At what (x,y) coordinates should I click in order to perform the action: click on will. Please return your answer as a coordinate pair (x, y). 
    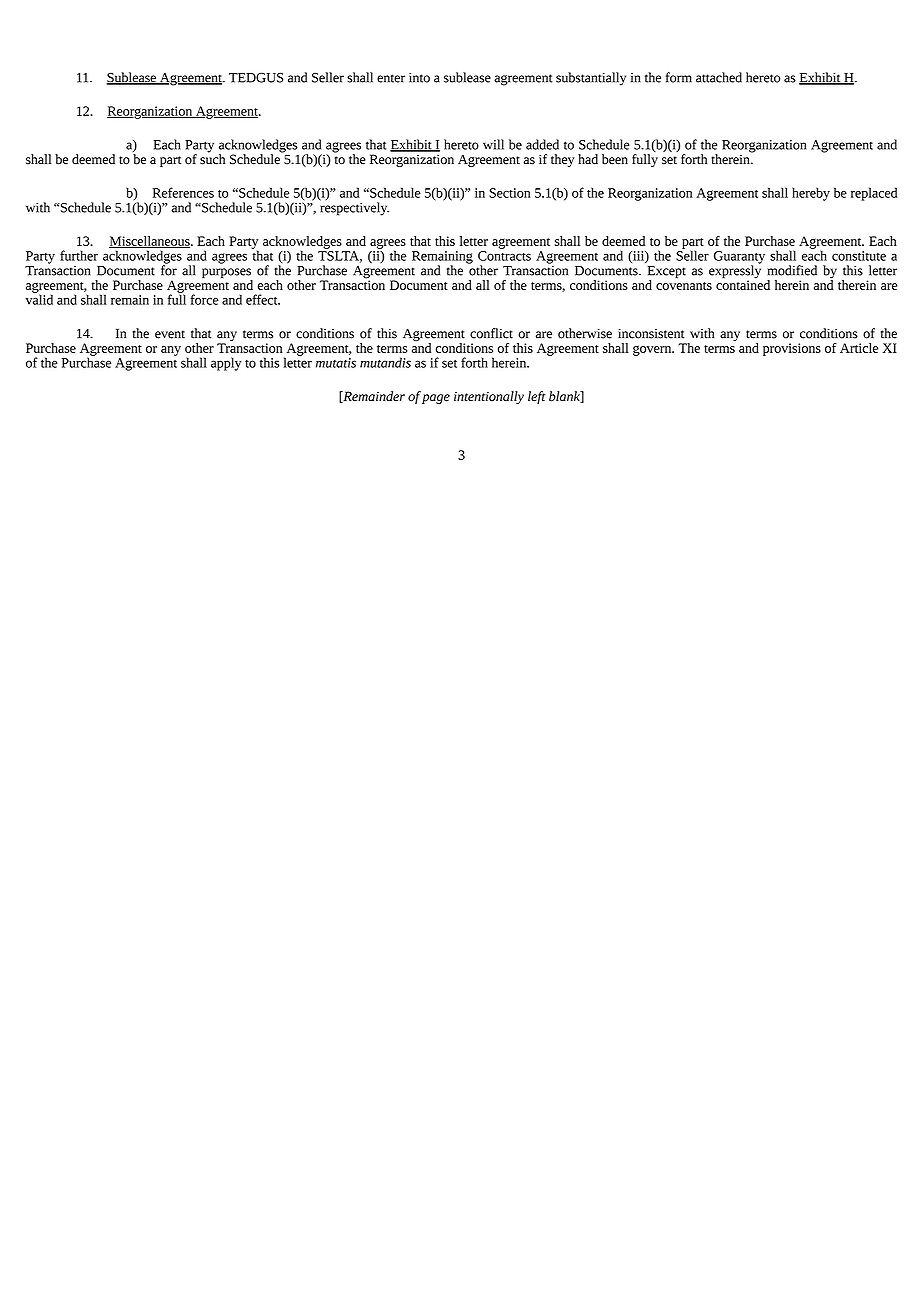
    Looking at the image, I should click on (493, 144).
